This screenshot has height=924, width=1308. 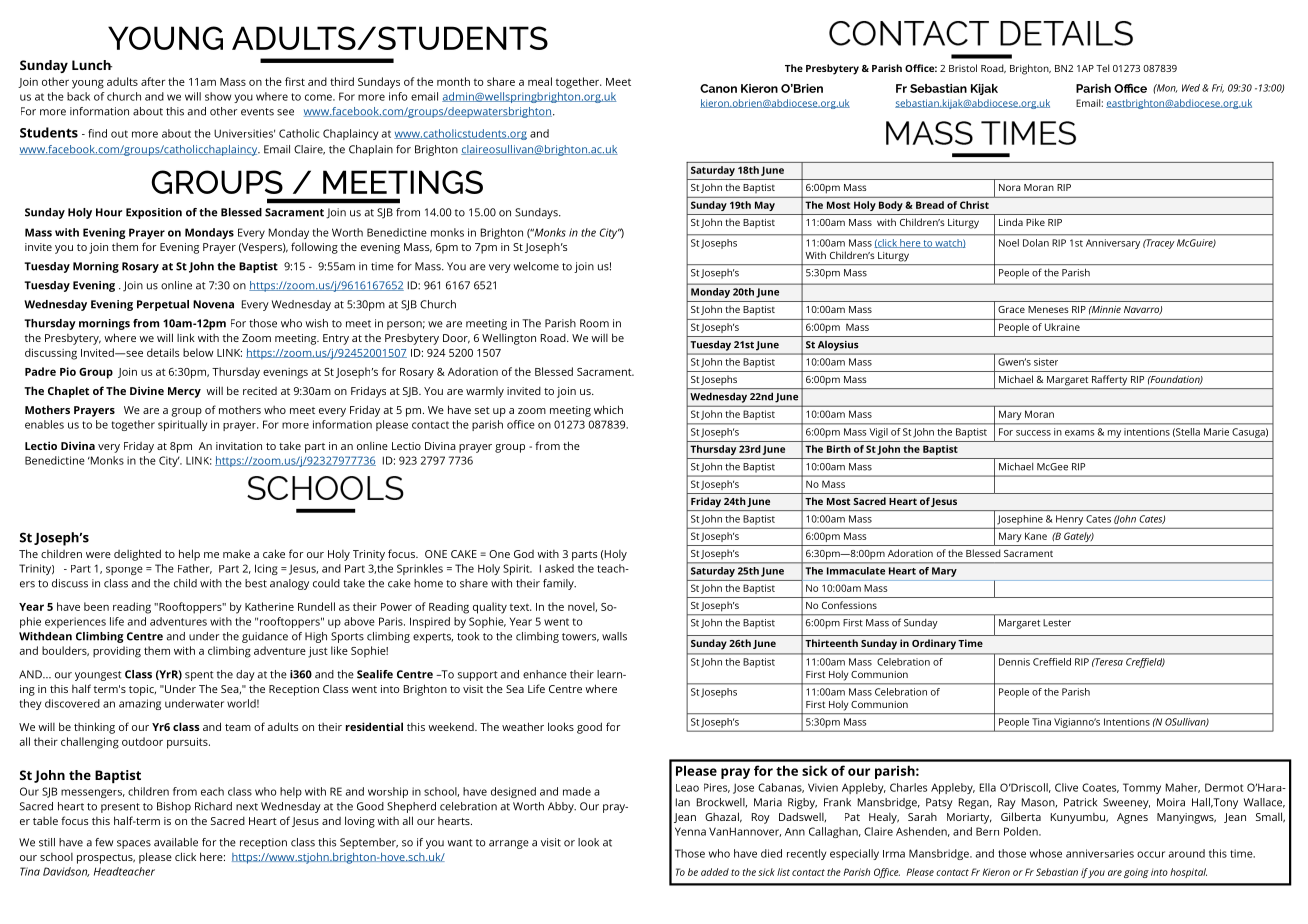 What do you see at coordinates (163, 305) in the screenshot?
I see `Perpetual` at bounding box center [163, 305].
